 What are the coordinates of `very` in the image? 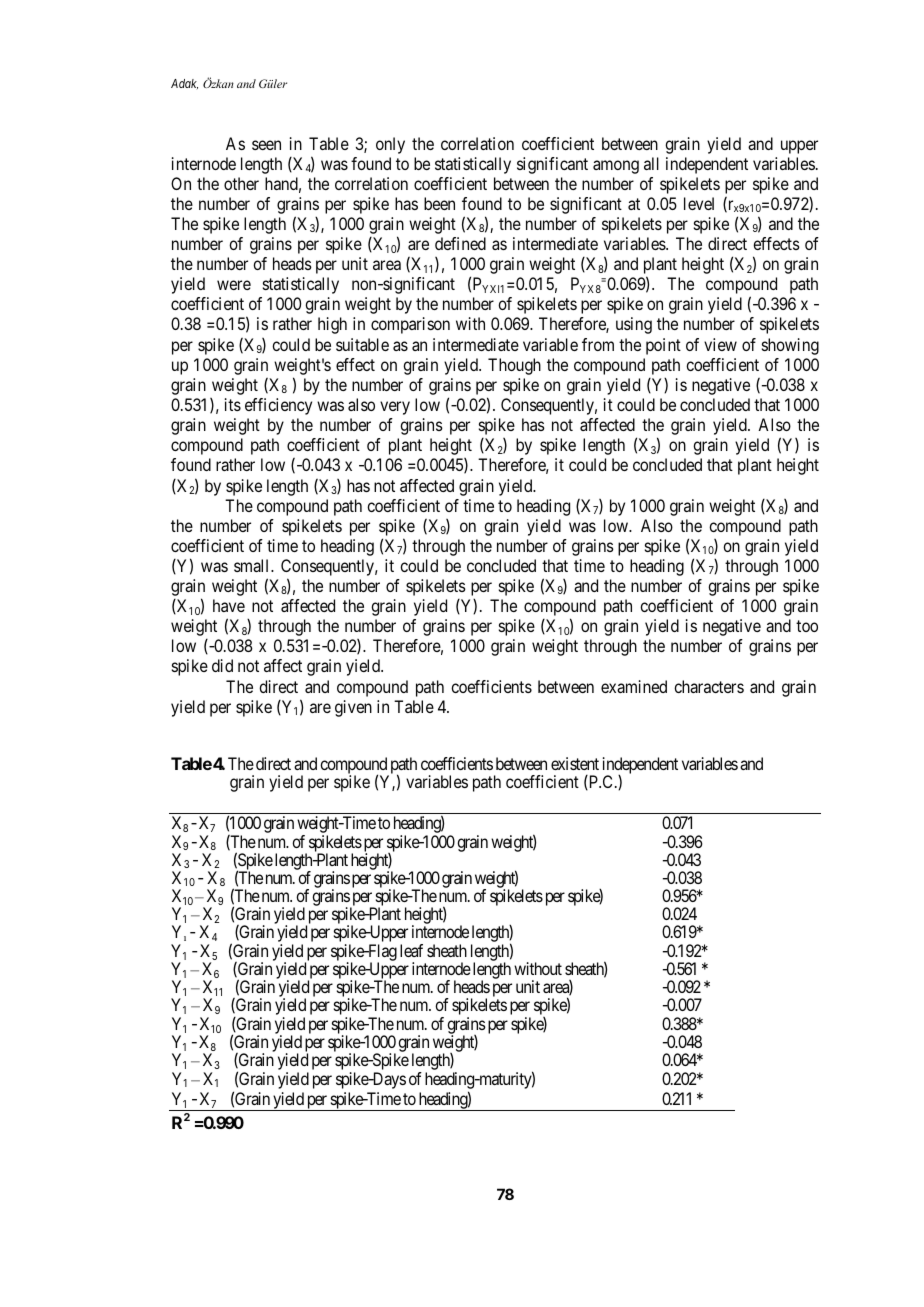 It's located at (395, 408).
